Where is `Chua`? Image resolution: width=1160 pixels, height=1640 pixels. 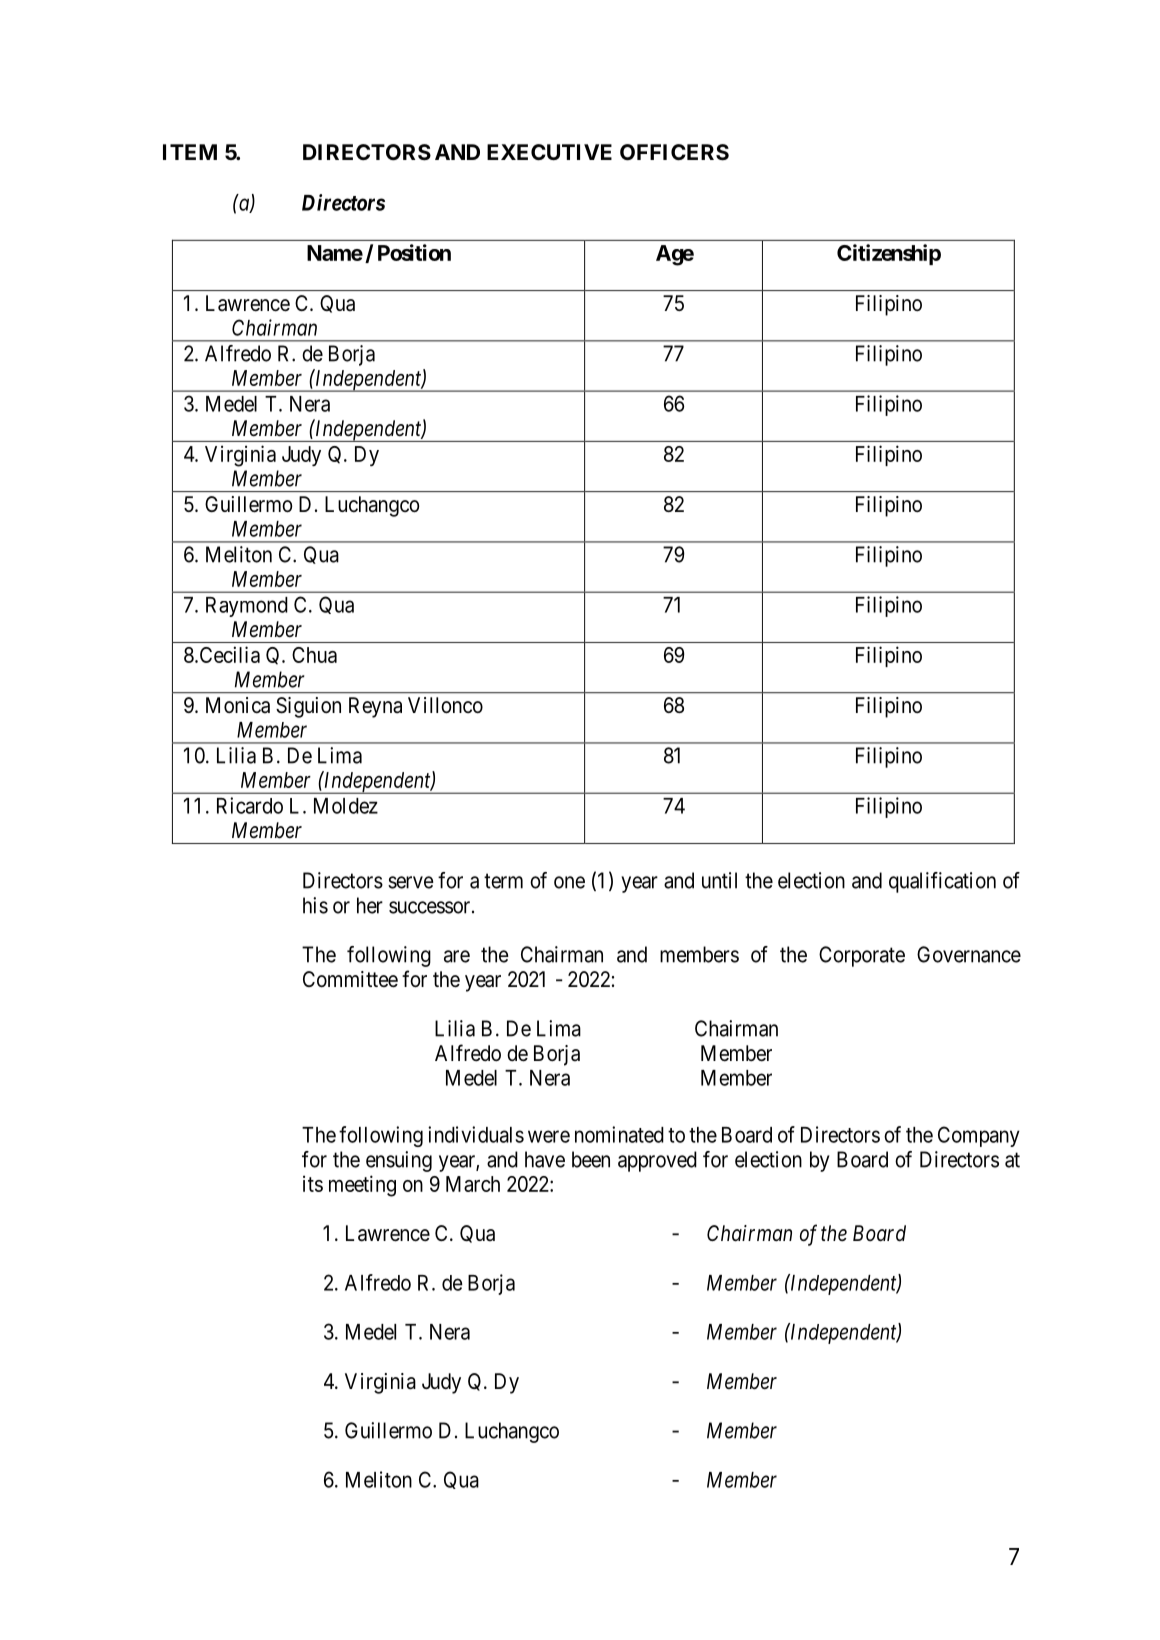
Chua is located at coordinates (314, 655).
